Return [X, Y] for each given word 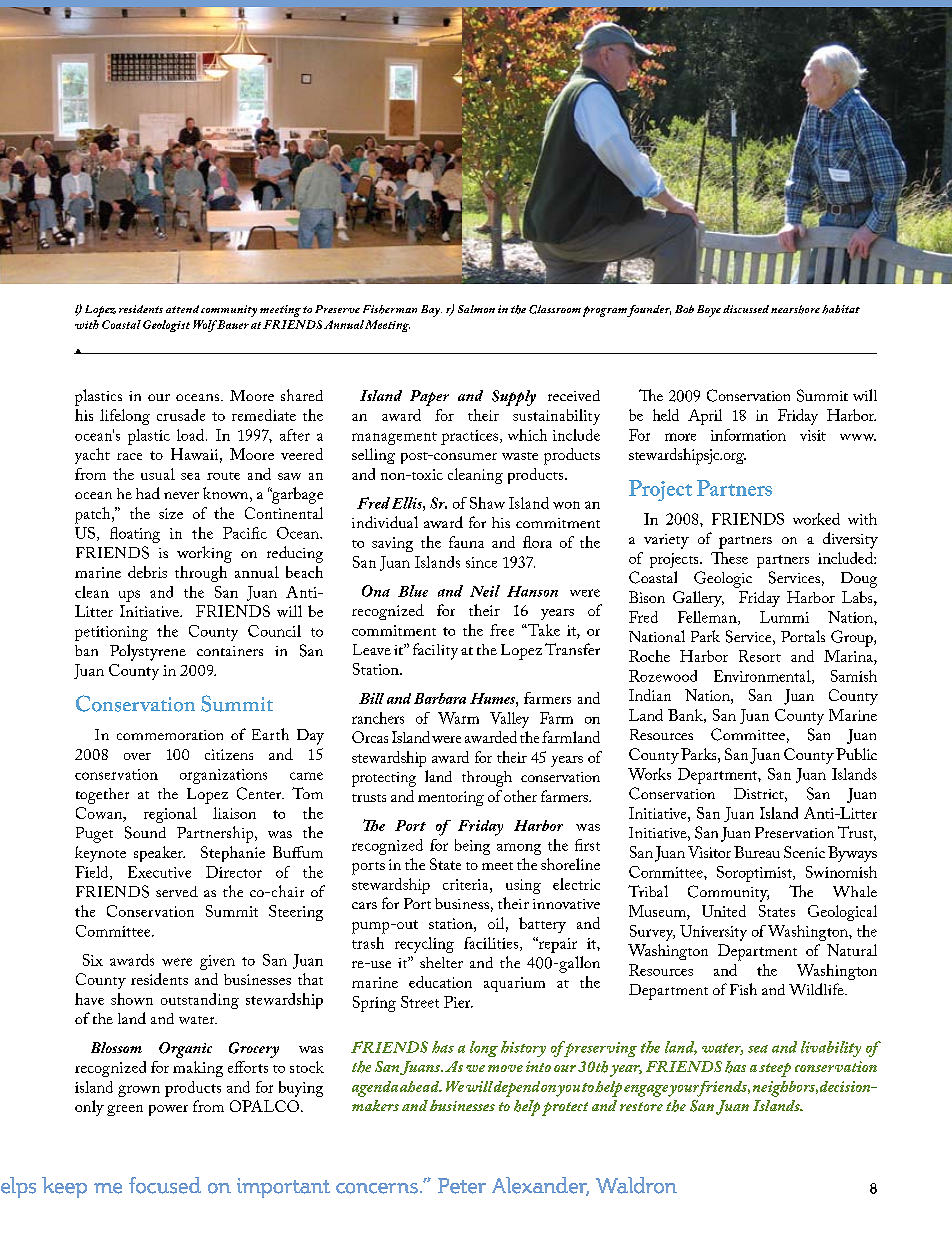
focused [165, 1185]
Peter [462, 1186]
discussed [746, 309]
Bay [431, 311]
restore [641, 1106]
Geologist [166, 326]
